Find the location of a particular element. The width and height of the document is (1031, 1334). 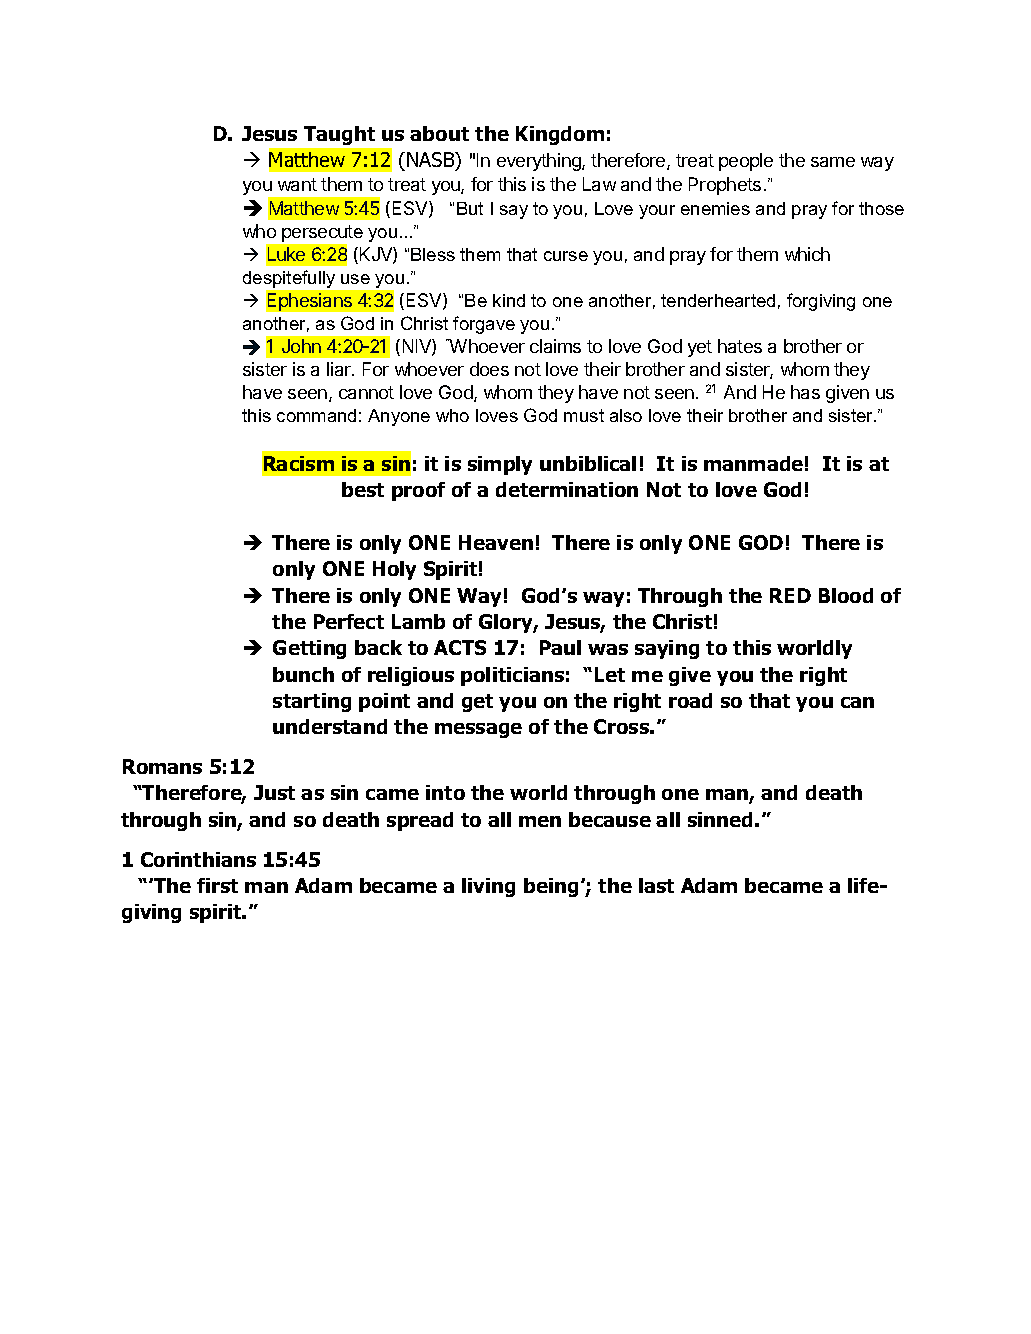

RED is located at coordinates (790, 595).
